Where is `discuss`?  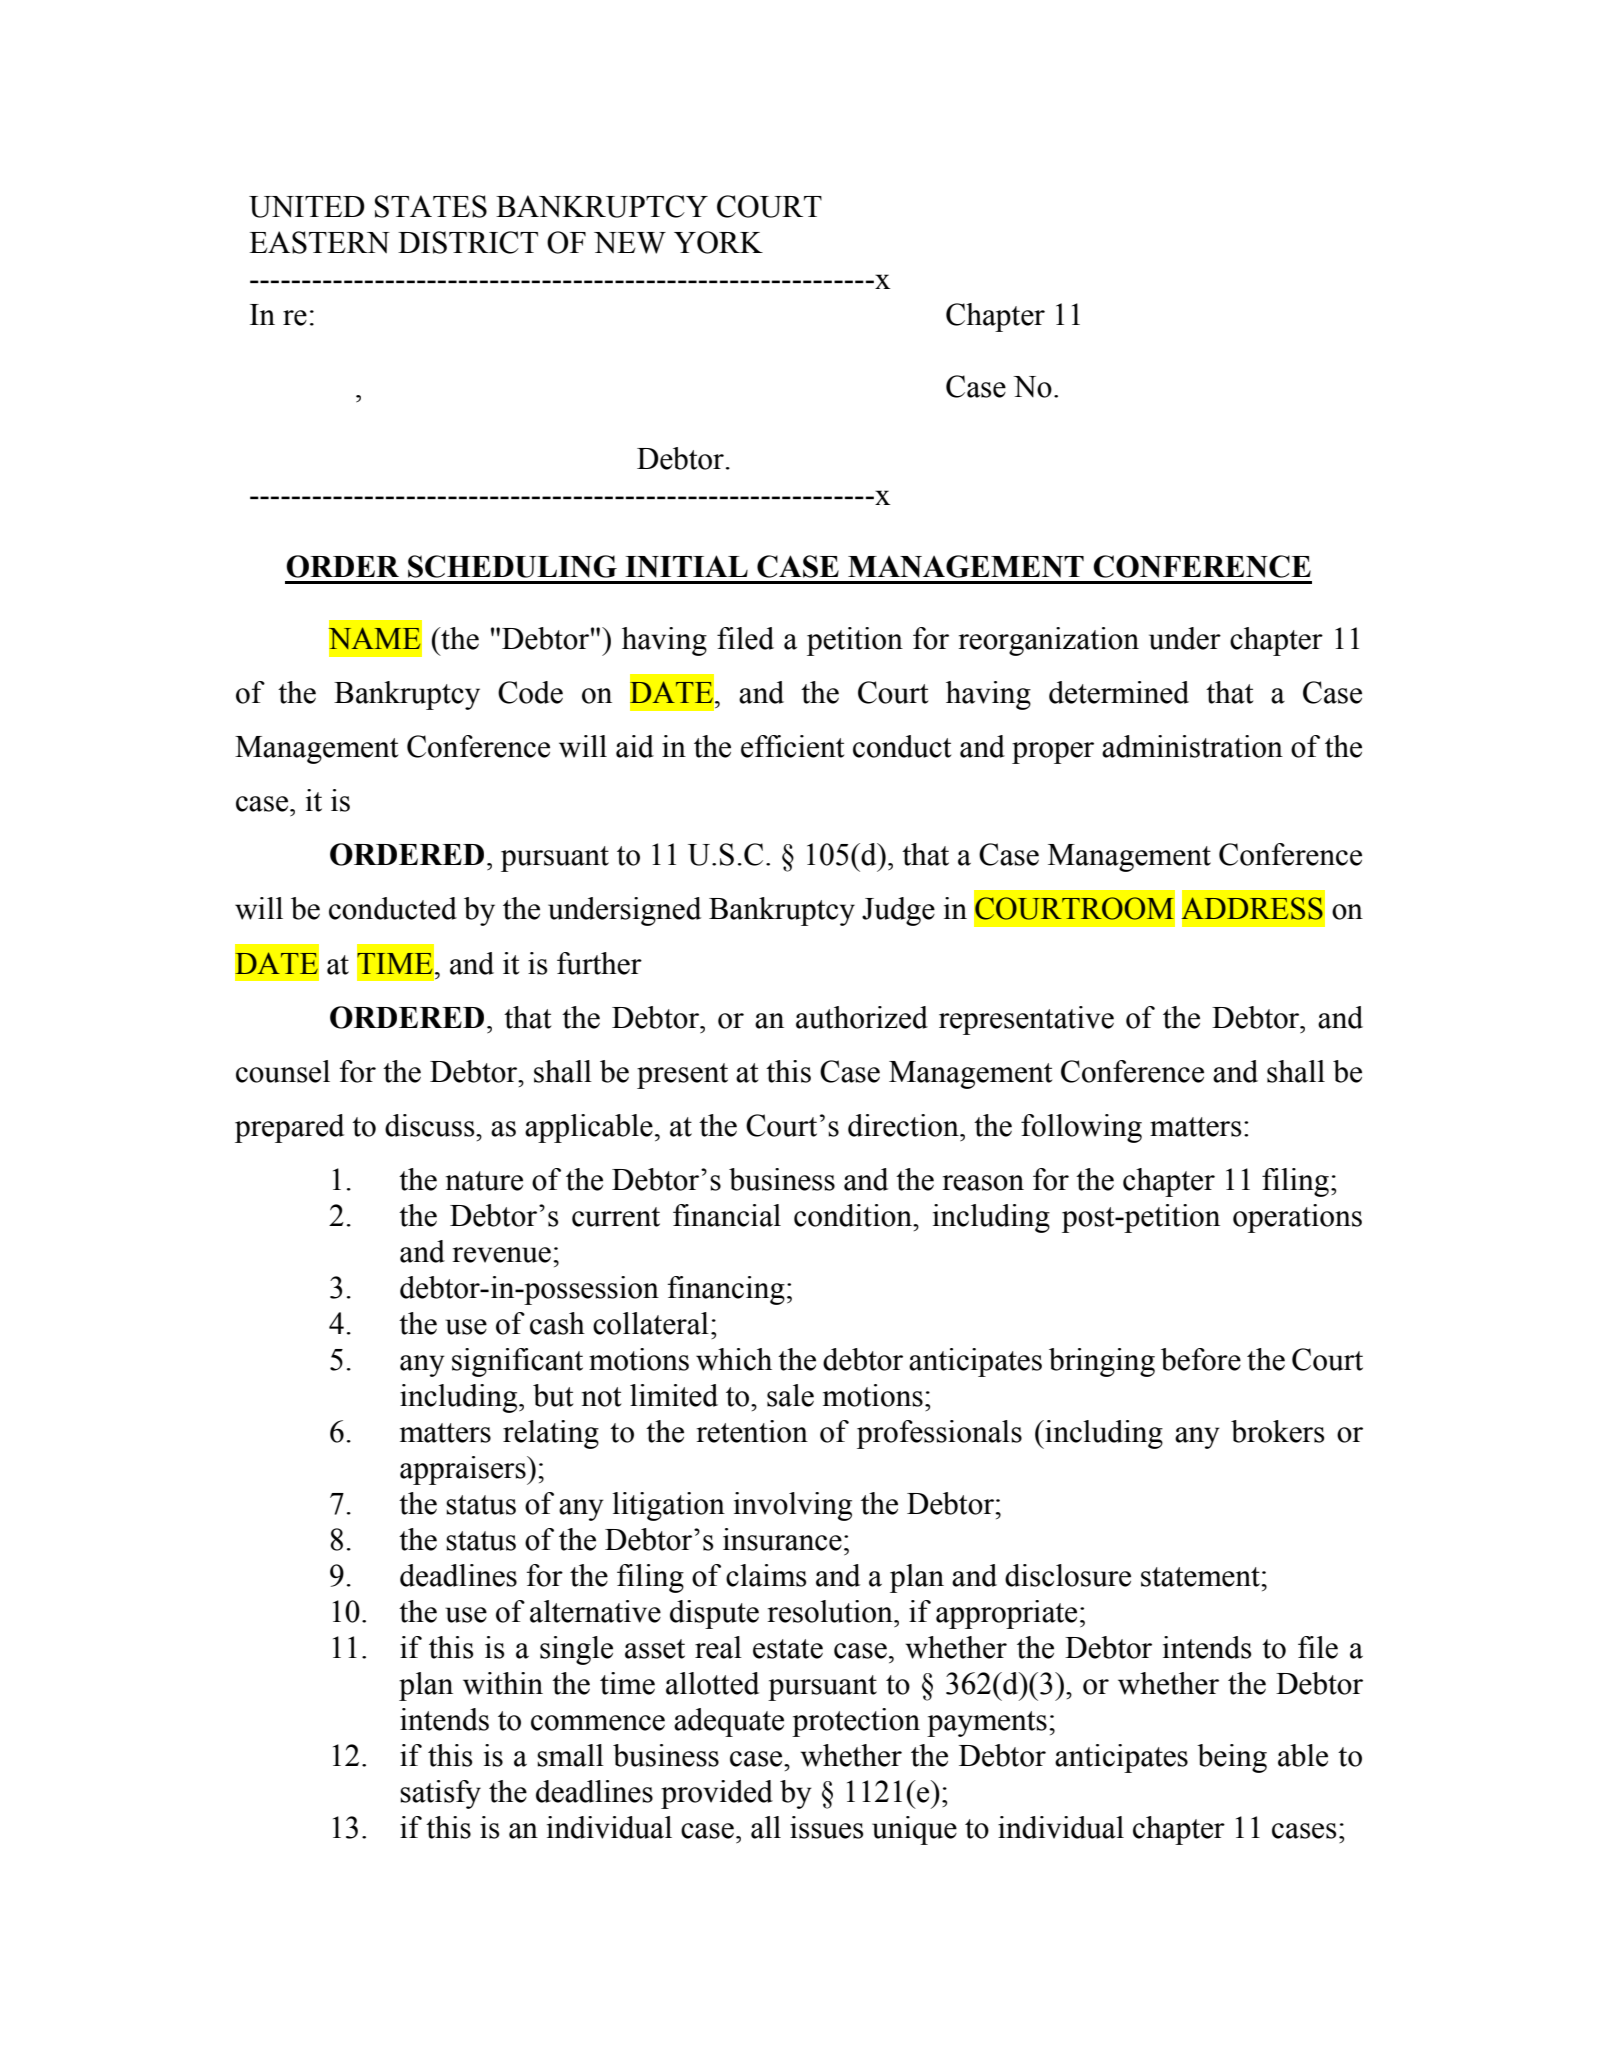
discuss is located at coordinates (431, 1125).
